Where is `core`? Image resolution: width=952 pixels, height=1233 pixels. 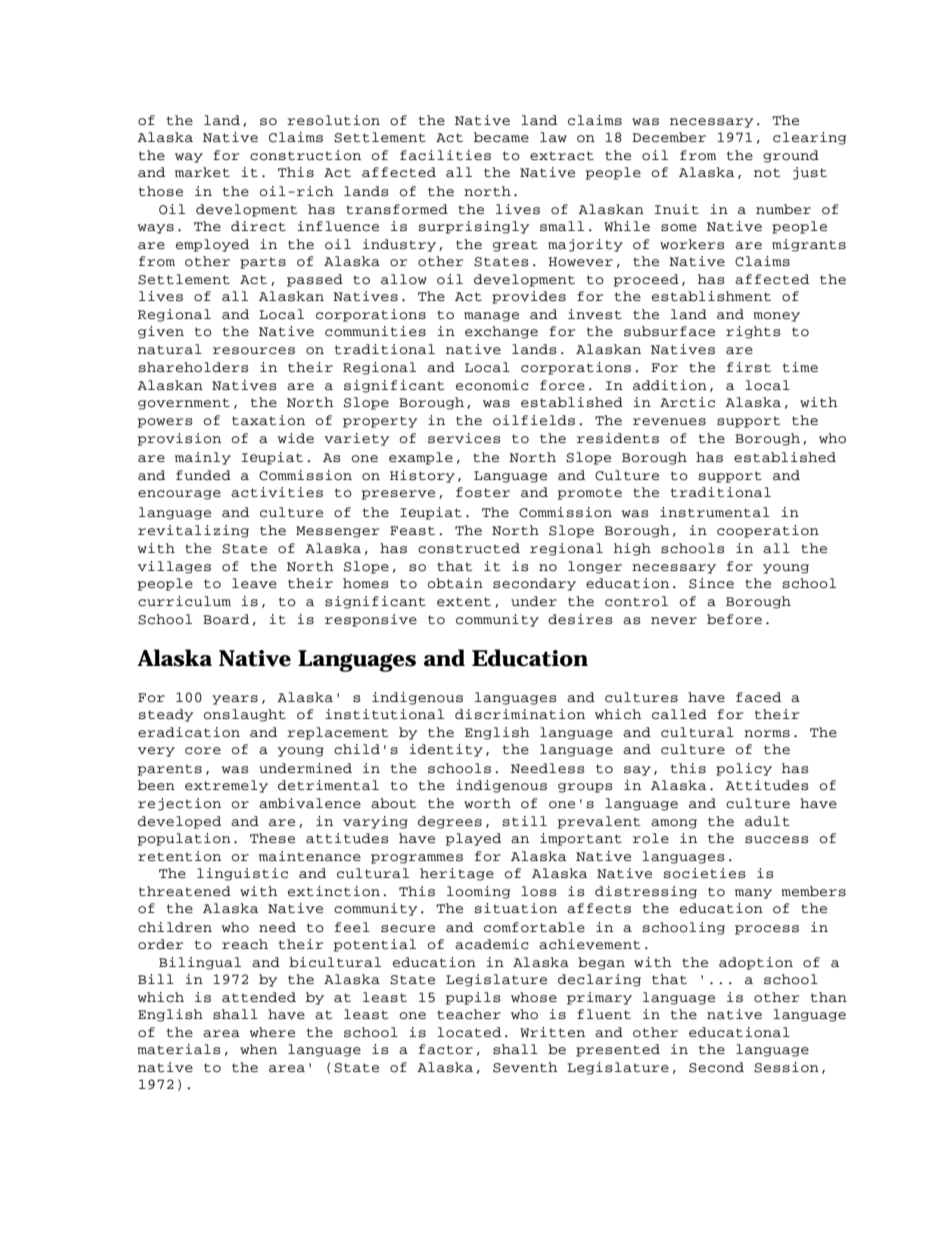
core is located at coordinates (203, 751).
